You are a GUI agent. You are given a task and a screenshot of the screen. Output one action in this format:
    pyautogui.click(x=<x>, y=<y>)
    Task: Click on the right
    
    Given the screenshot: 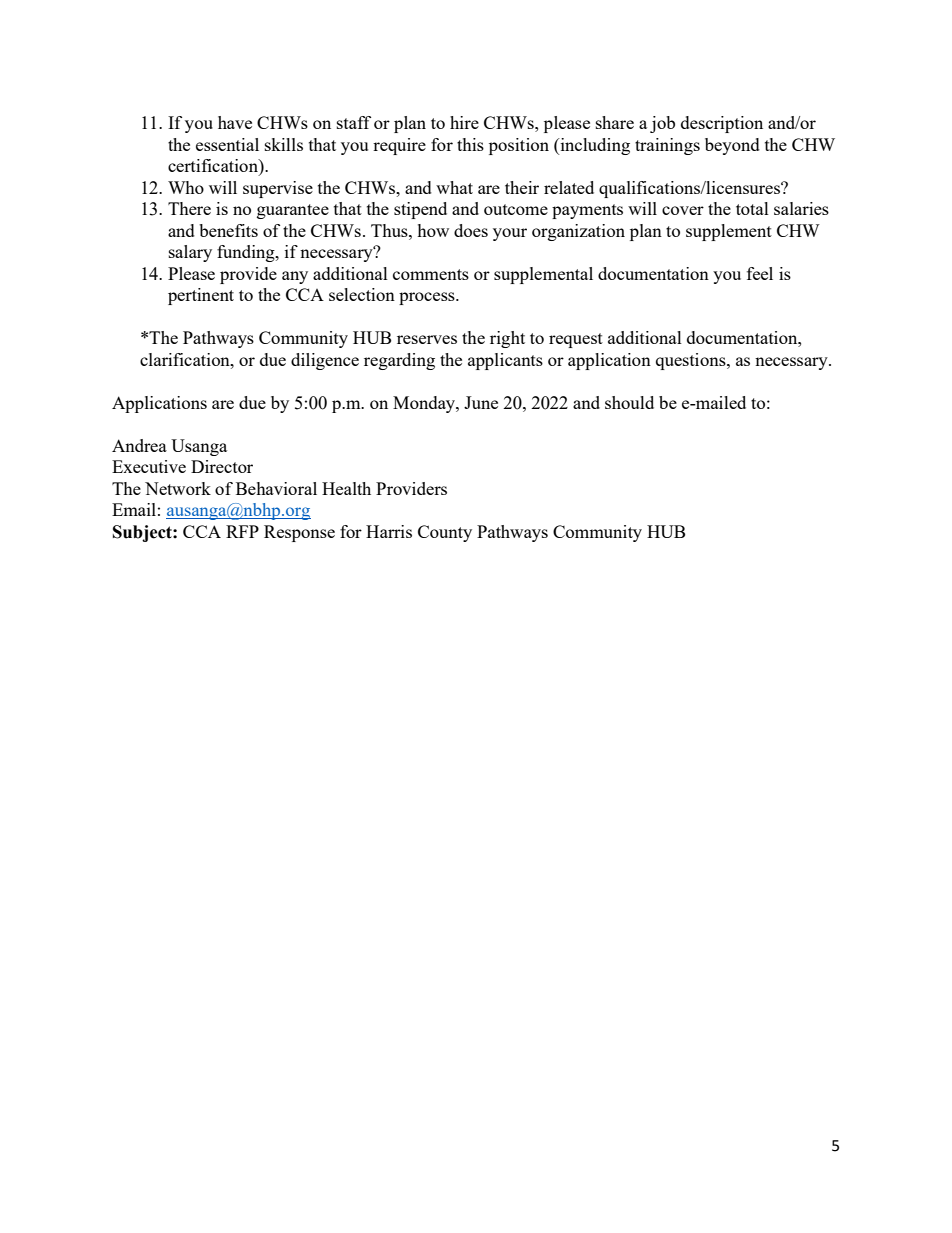 What is the action you would take?
    pyautogui.click(x=507, y=339)
